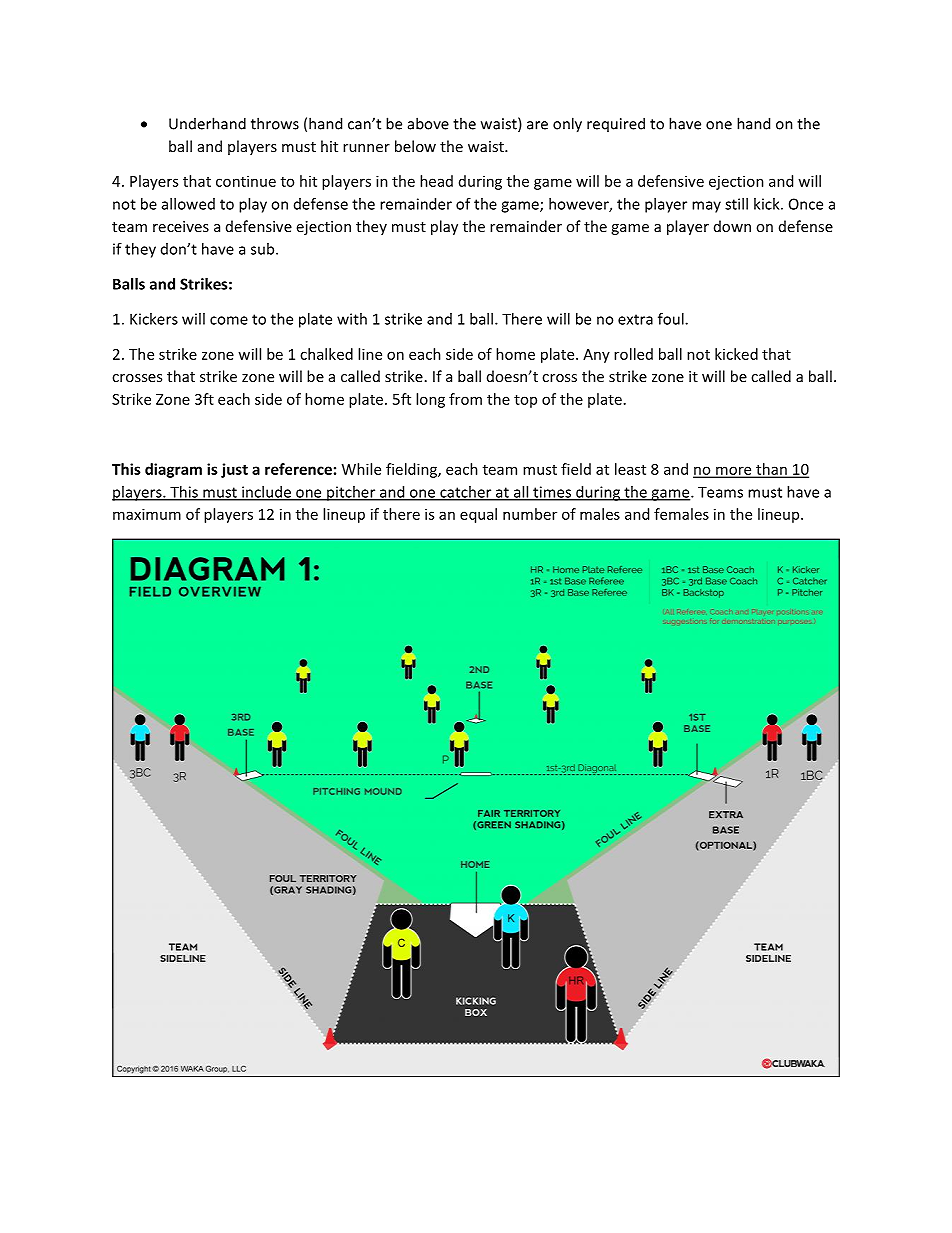 Image resolution: width=952 pixels, height=1233 pixels. I want to click on throws, so click(275, 123).
